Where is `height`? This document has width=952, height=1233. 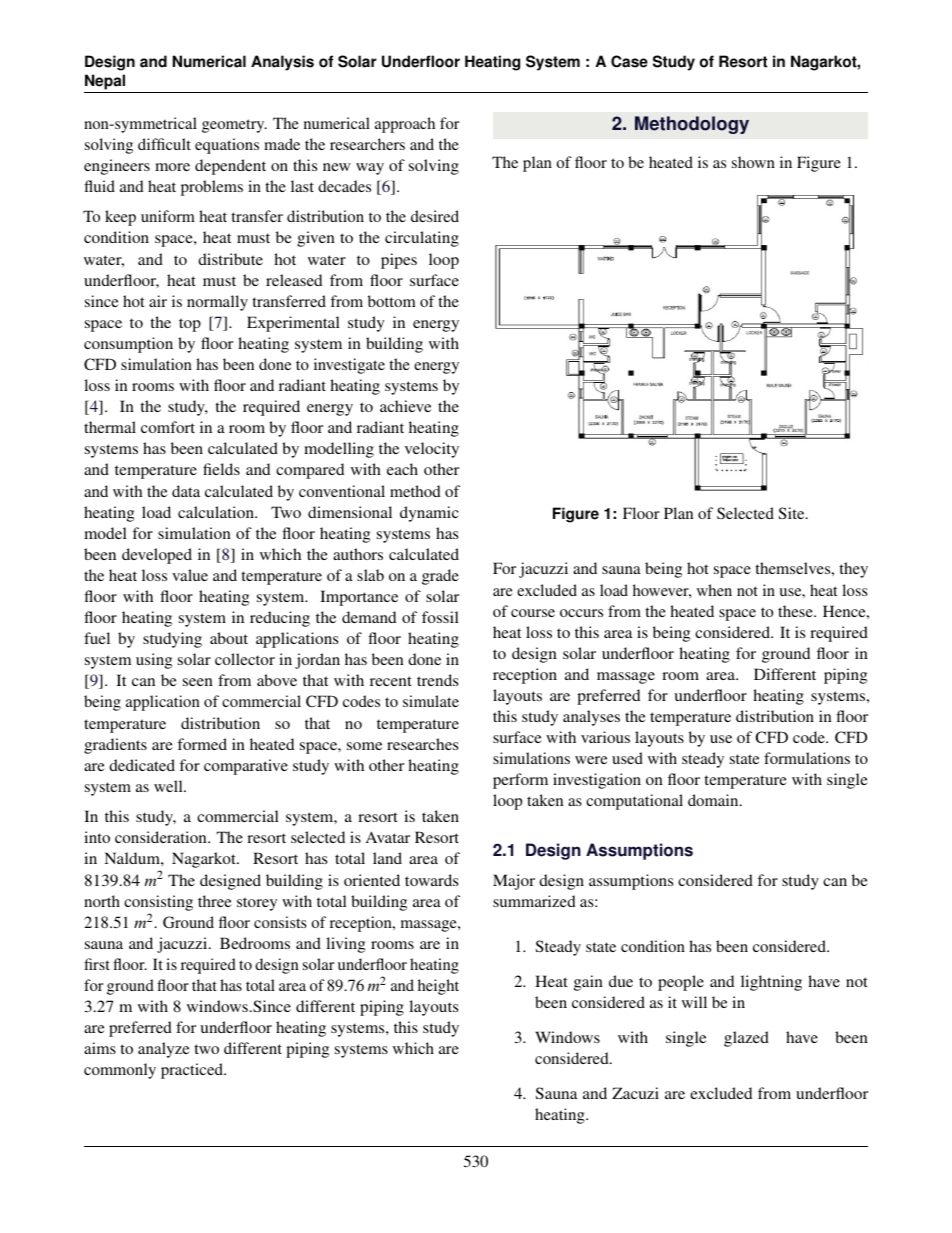
height is located at coordinates (438, 987).
